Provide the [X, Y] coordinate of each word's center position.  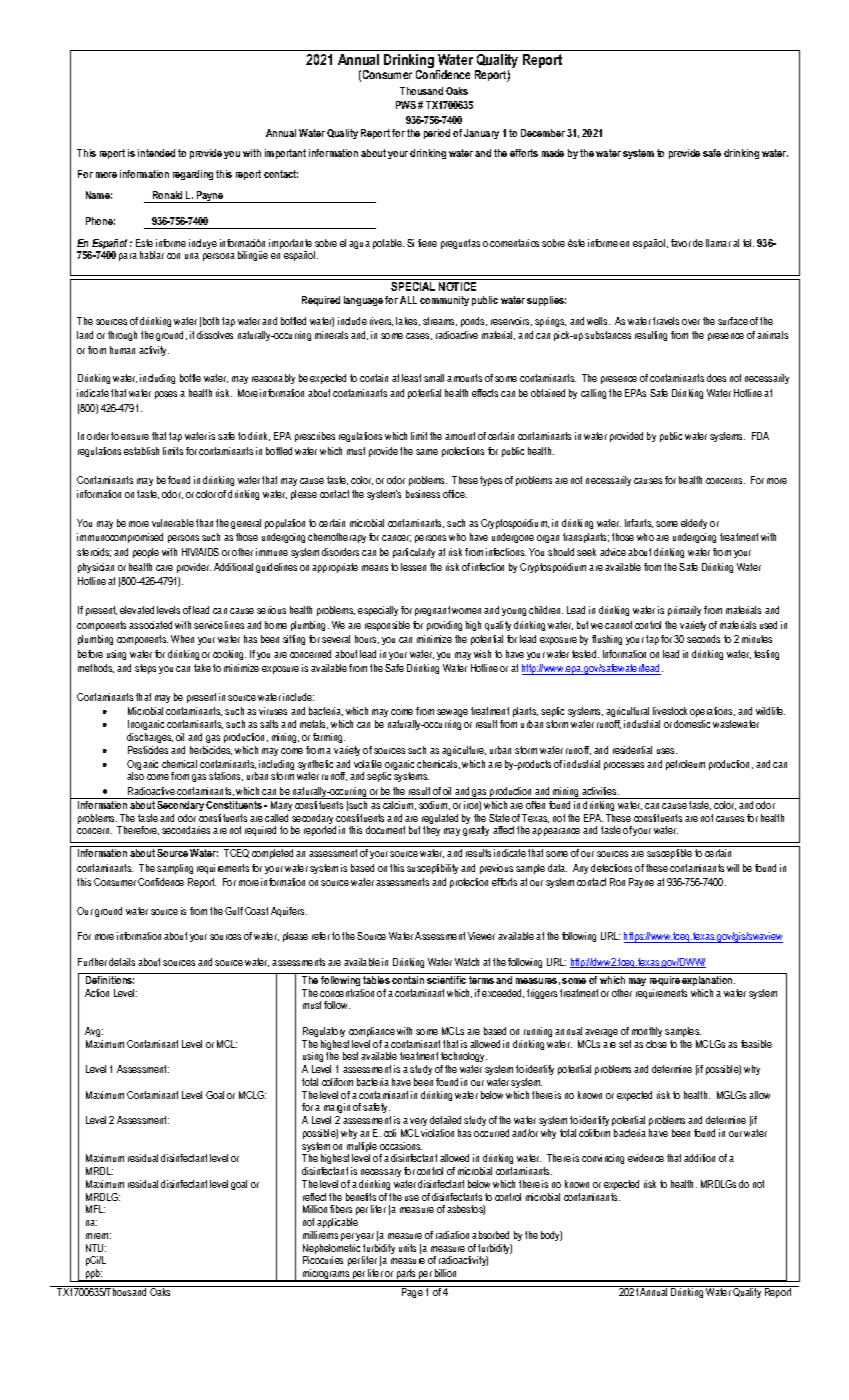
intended [156, 153]
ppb [93, 1275]
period [437, 134]
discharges [150, 738]
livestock [670, 711]
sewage [452, 713]
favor [681, 243]
